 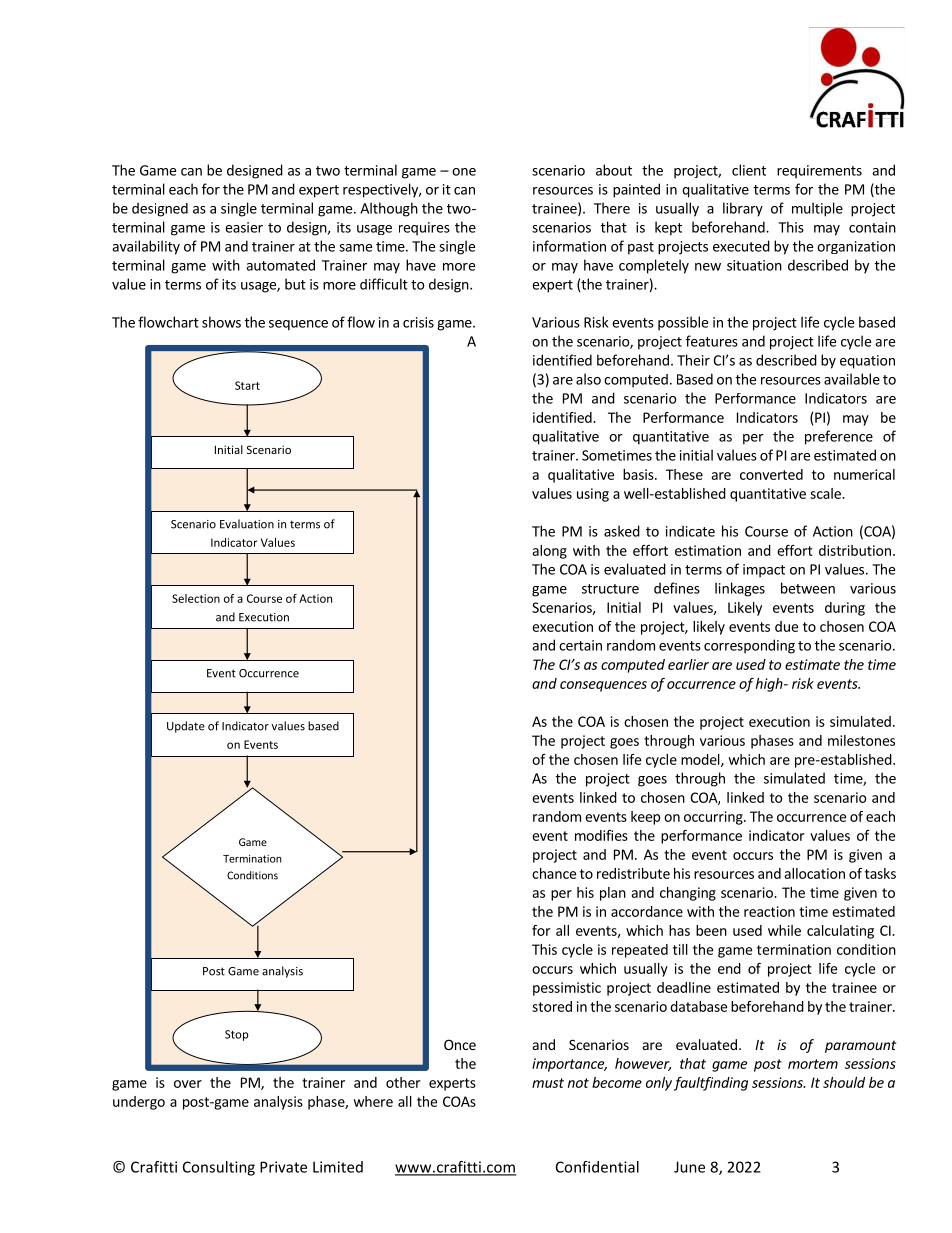 I want to click on multiple, so click(x=817, y=209).
